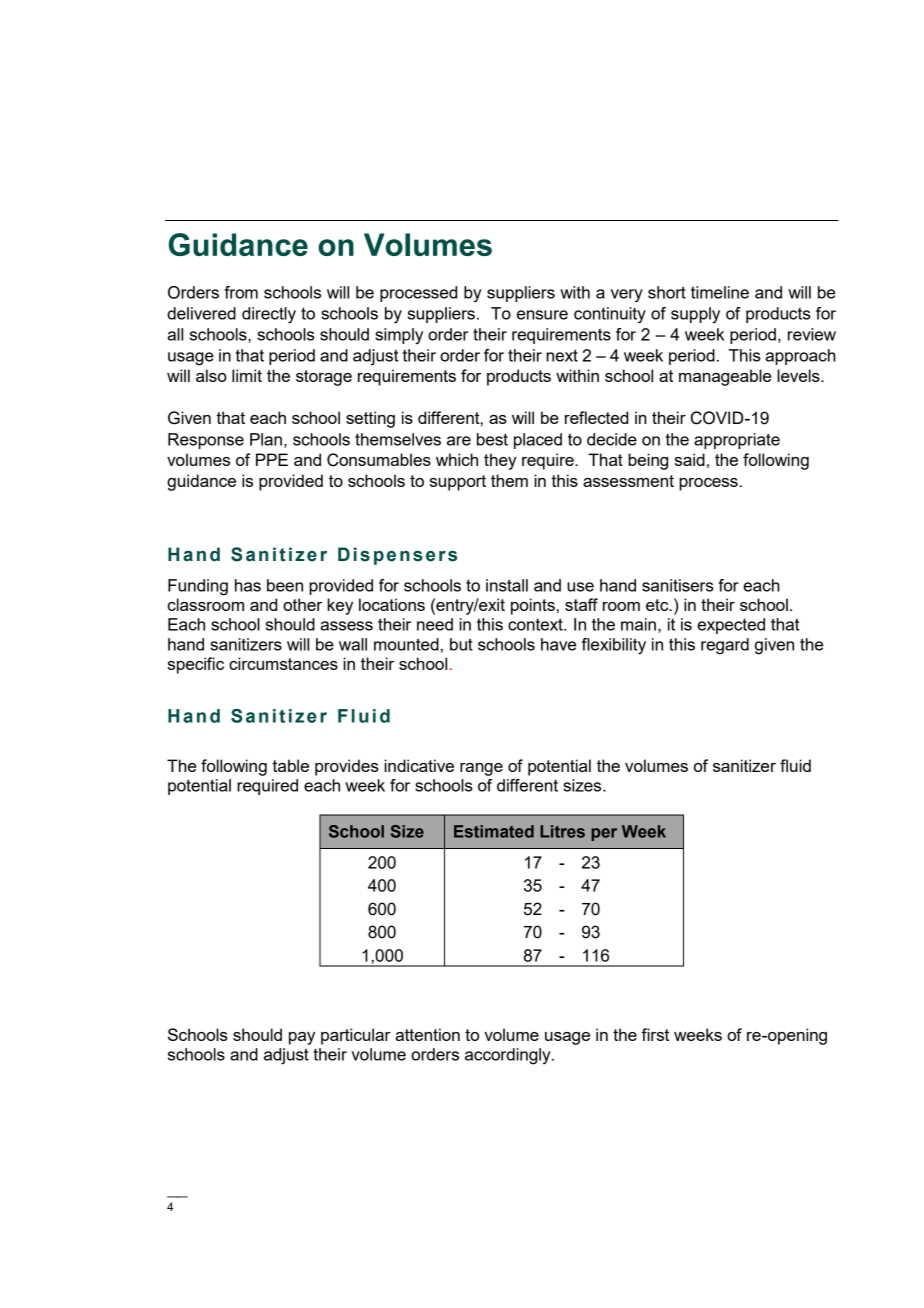 This image has width=924, height=1308. Describe the element at coordinates (562, 831) in the image. I see `Litres` at that location.
